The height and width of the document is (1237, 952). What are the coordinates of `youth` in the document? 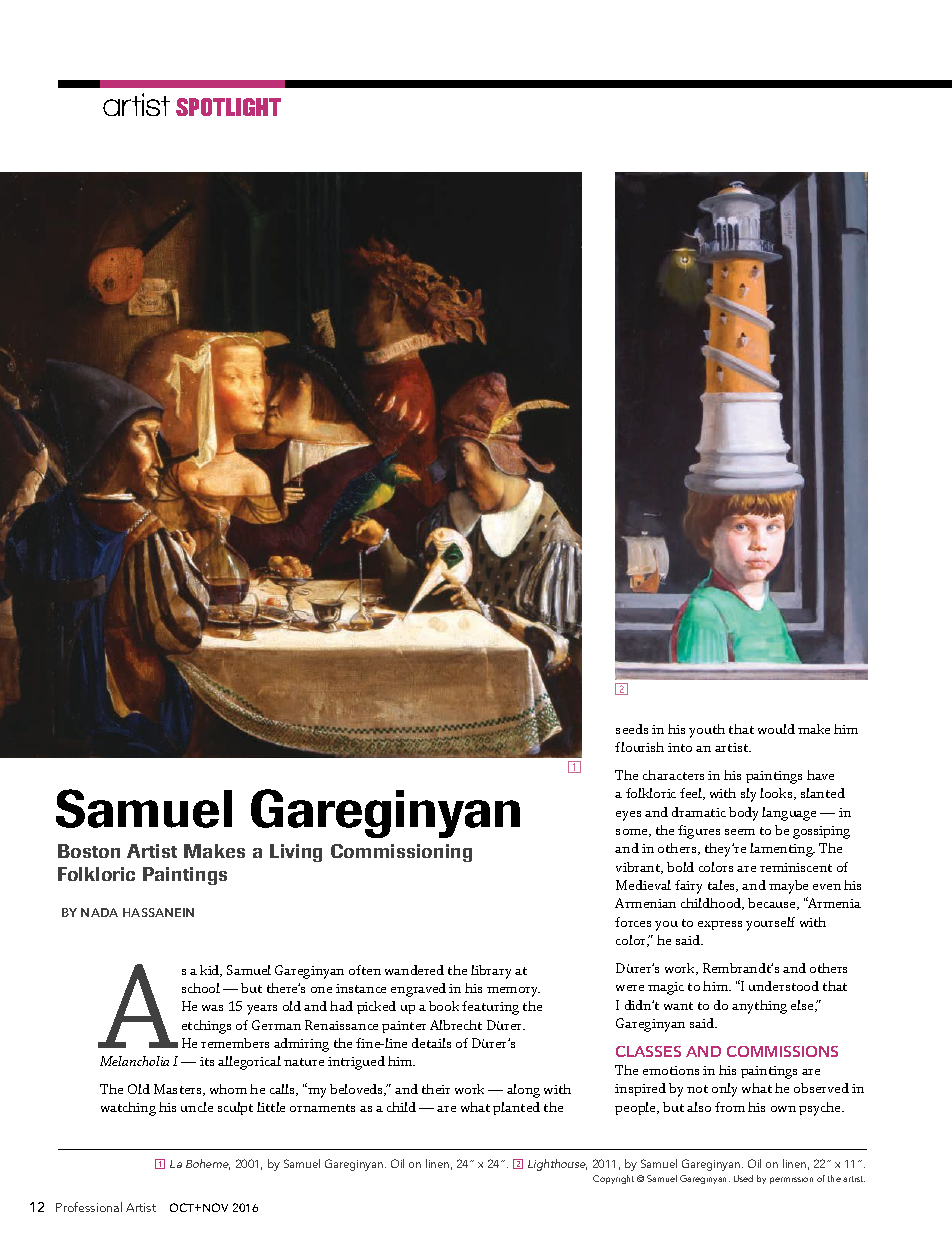 It's located at (707, 731).
